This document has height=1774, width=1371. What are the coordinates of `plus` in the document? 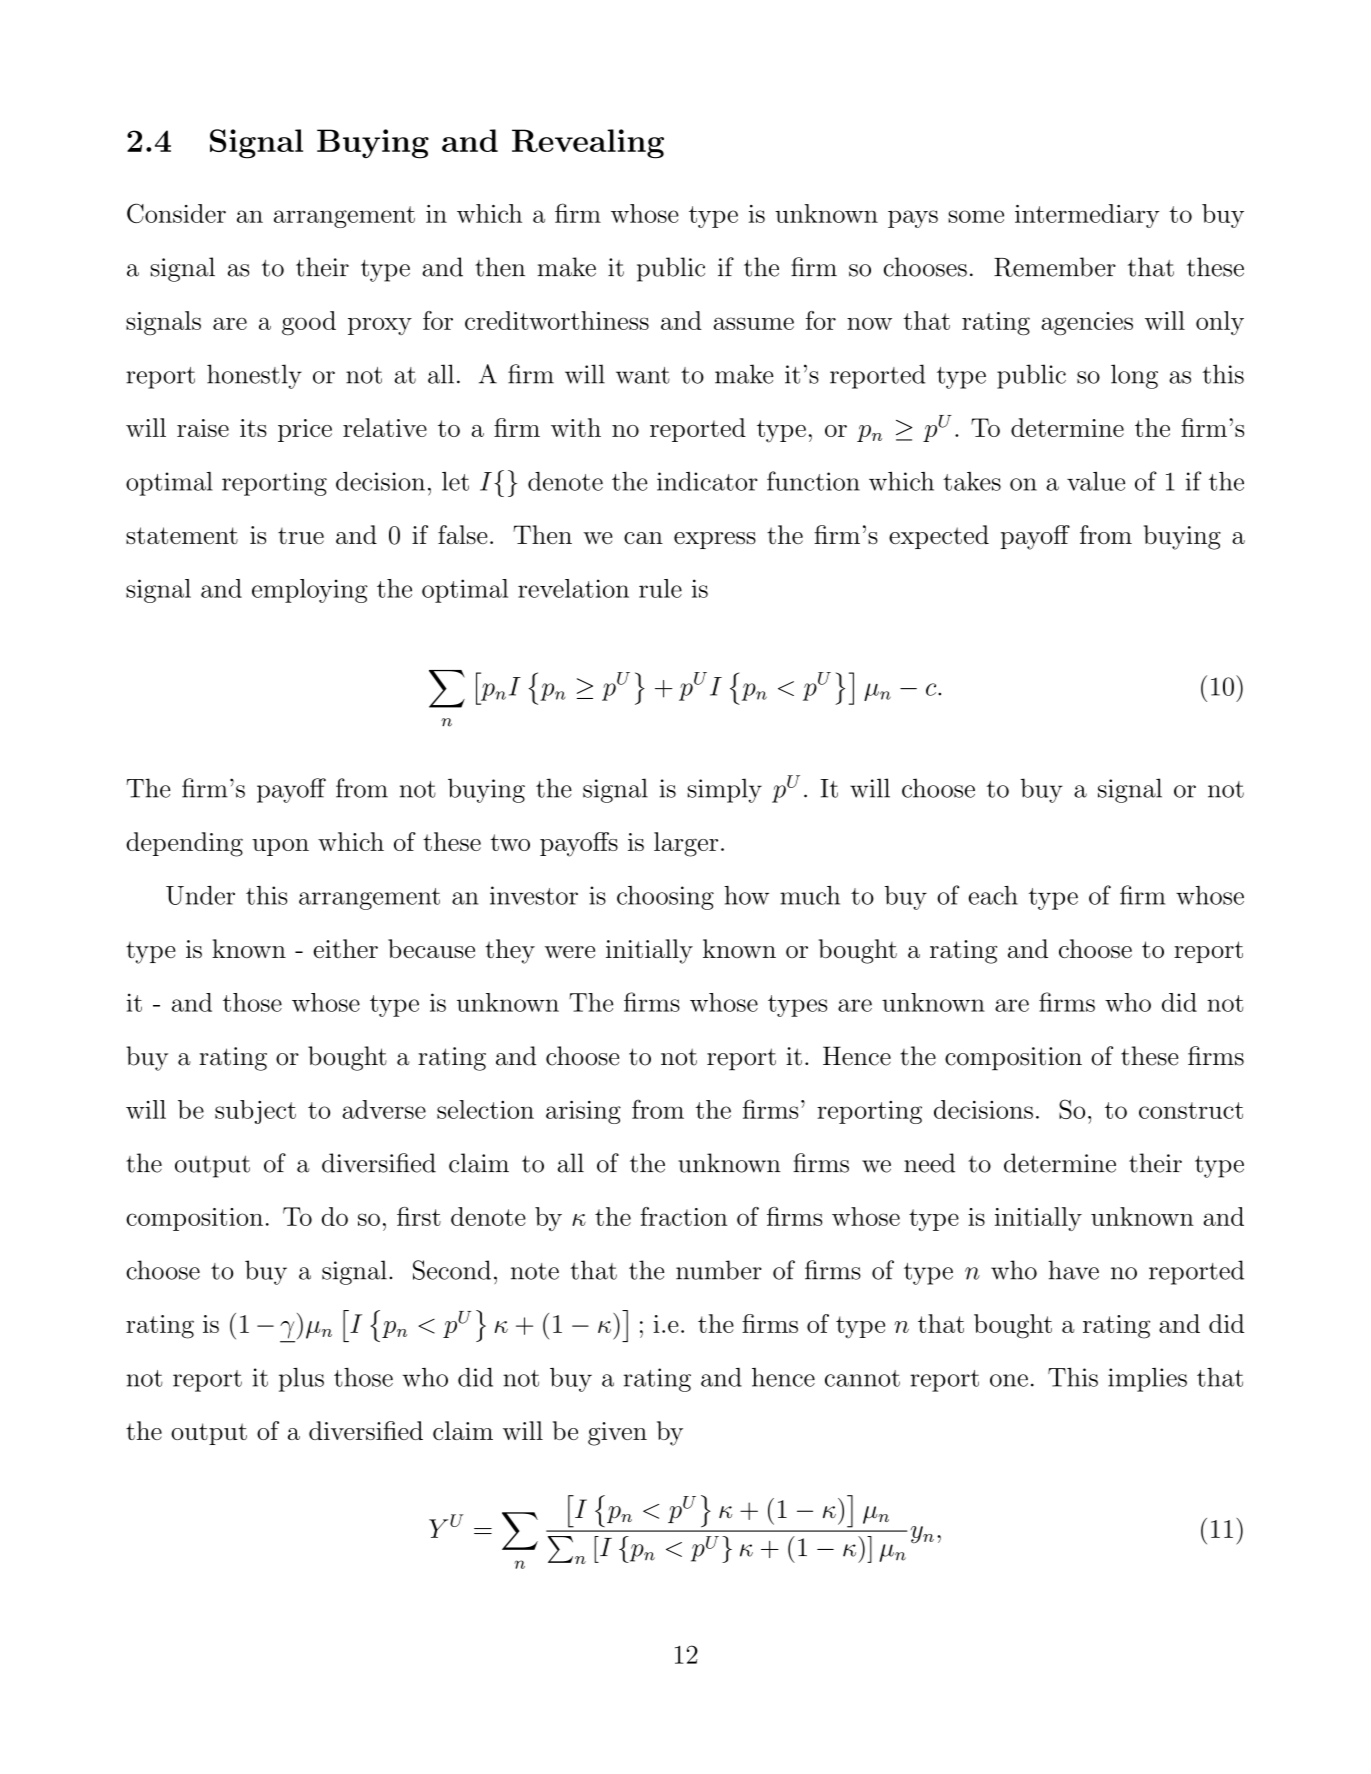 It's located at (301, 1379).
